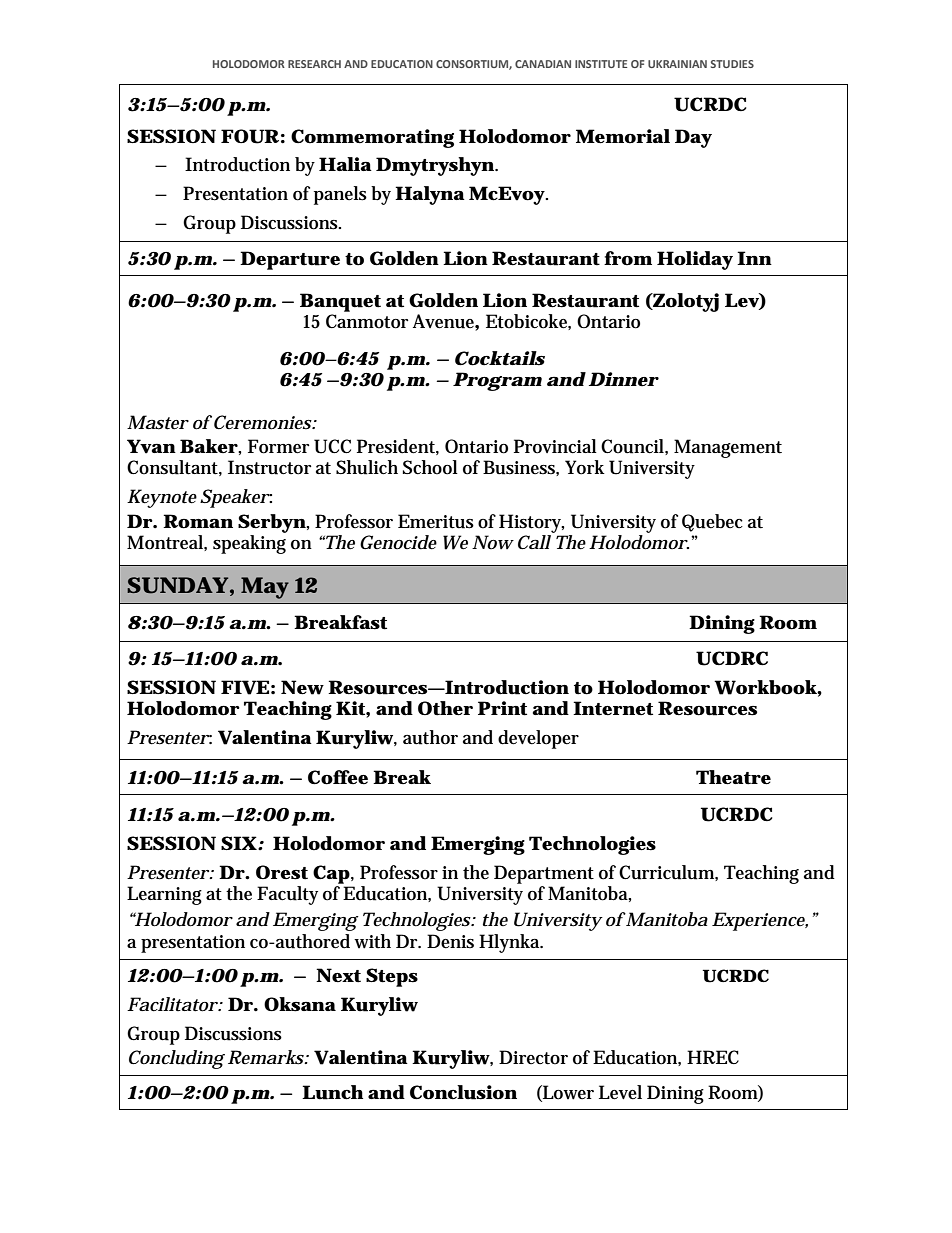 The height and width of the screenshot is (1233, 952). I want to click on Baker, so click(209, 446).
